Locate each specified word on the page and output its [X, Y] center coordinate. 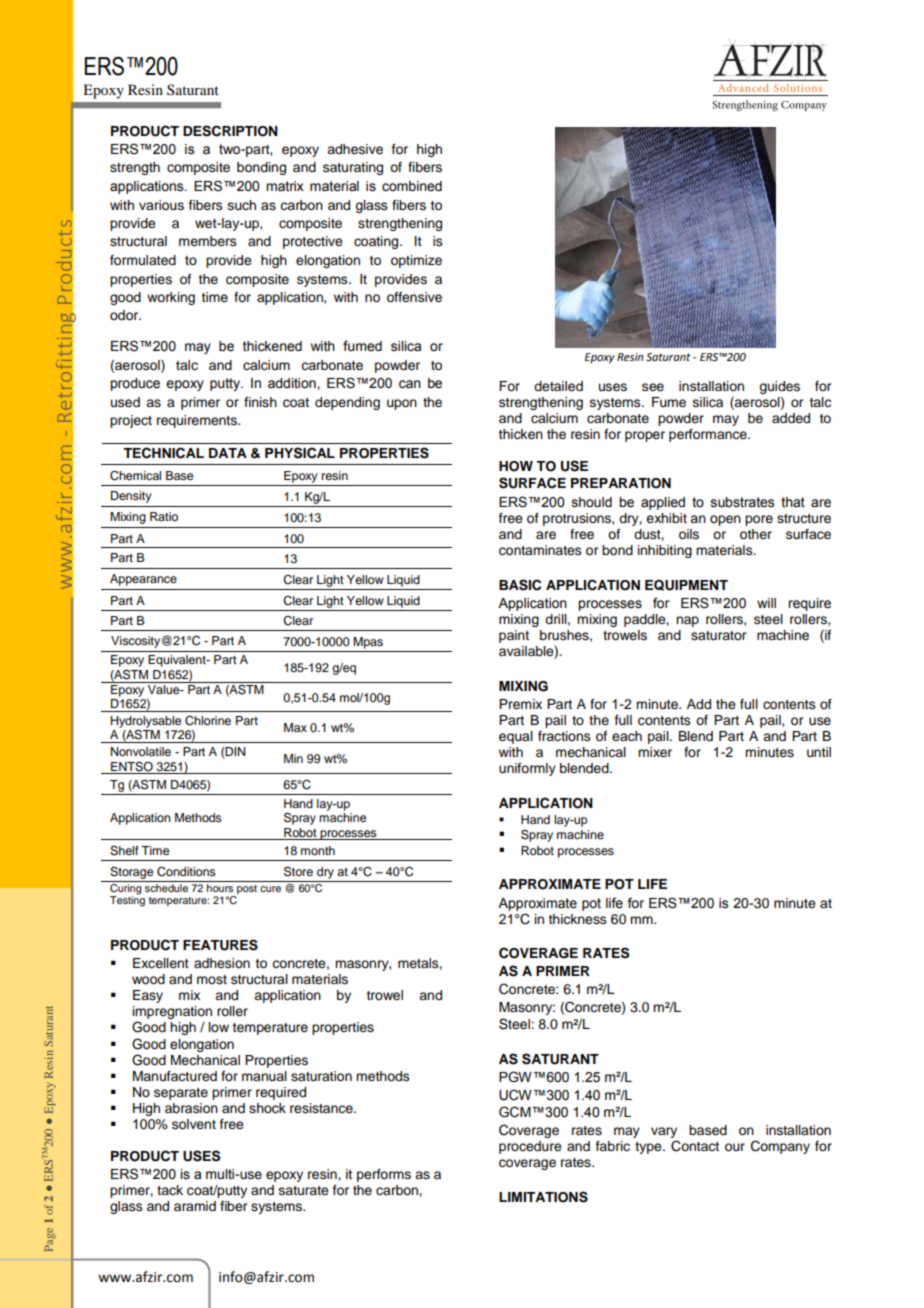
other [756, 534]
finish [260, 402]
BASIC [520, 585]
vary [664, 1134]
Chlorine [208, 721]
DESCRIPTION [230, 131]
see [653, 387]
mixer [655, 752]
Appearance [143, 580]
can [410, 384]
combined [412, 186]
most [212, 980]
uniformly [527, 769]
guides [779, 387]
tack [170, 1190]
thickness [577, 919]
